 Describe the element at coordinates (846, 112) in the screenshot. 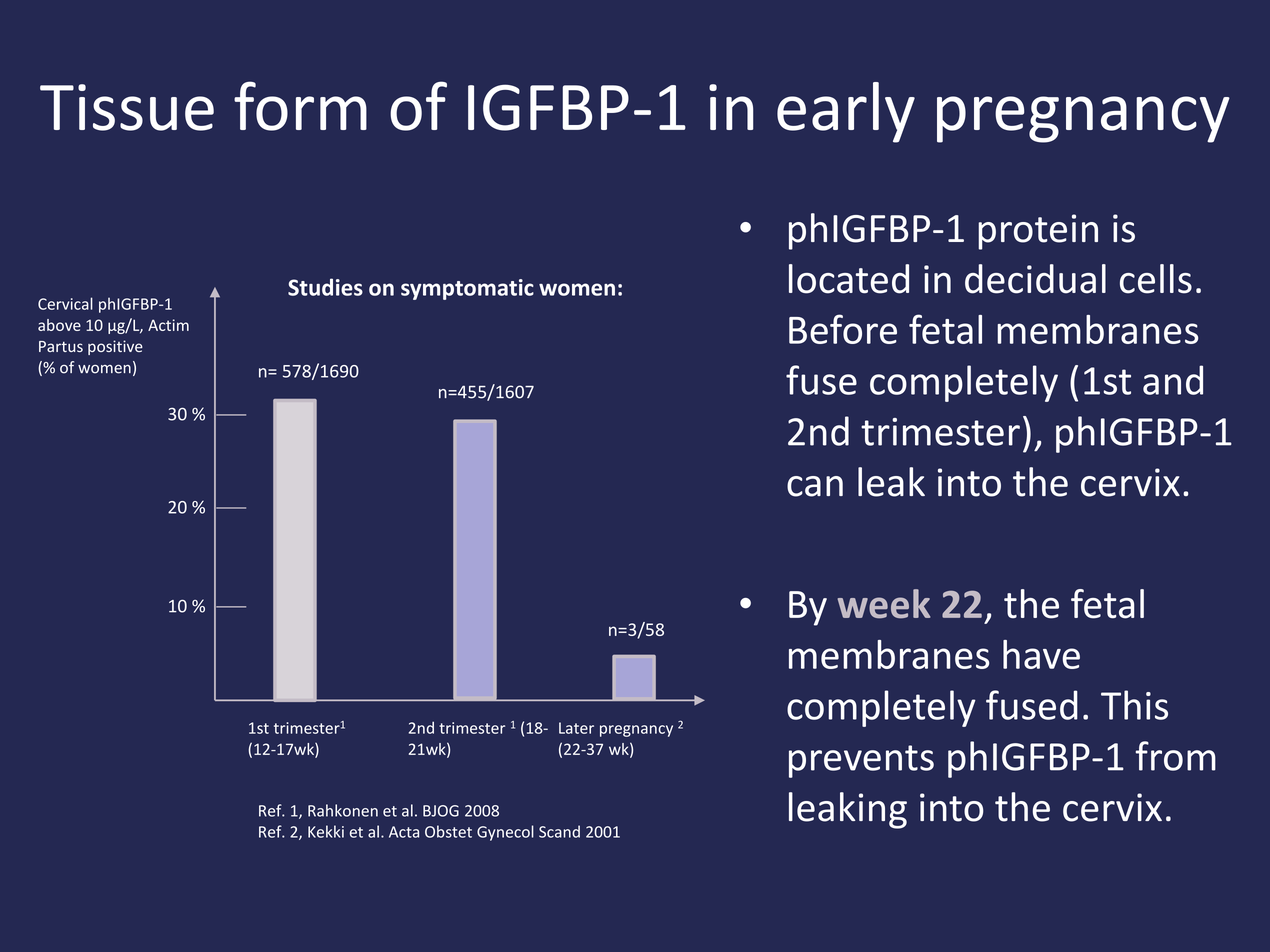

I see `early` at that location.
